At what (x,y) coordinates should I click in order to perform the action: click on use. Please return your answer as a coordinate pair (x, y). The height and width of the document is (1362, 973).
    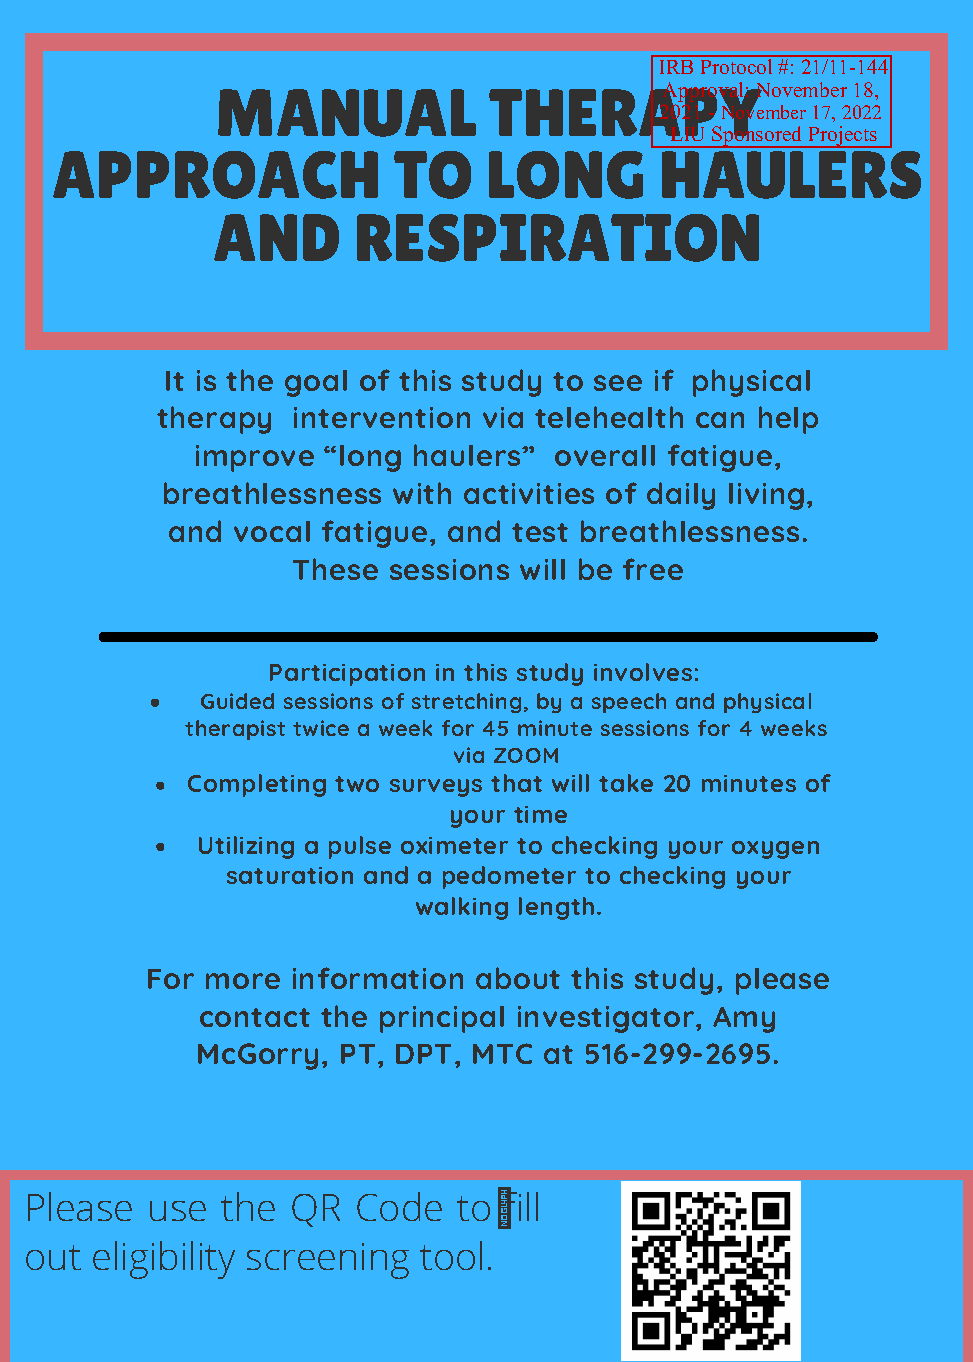
    Looking at the image, I should click on (178, 1211).
